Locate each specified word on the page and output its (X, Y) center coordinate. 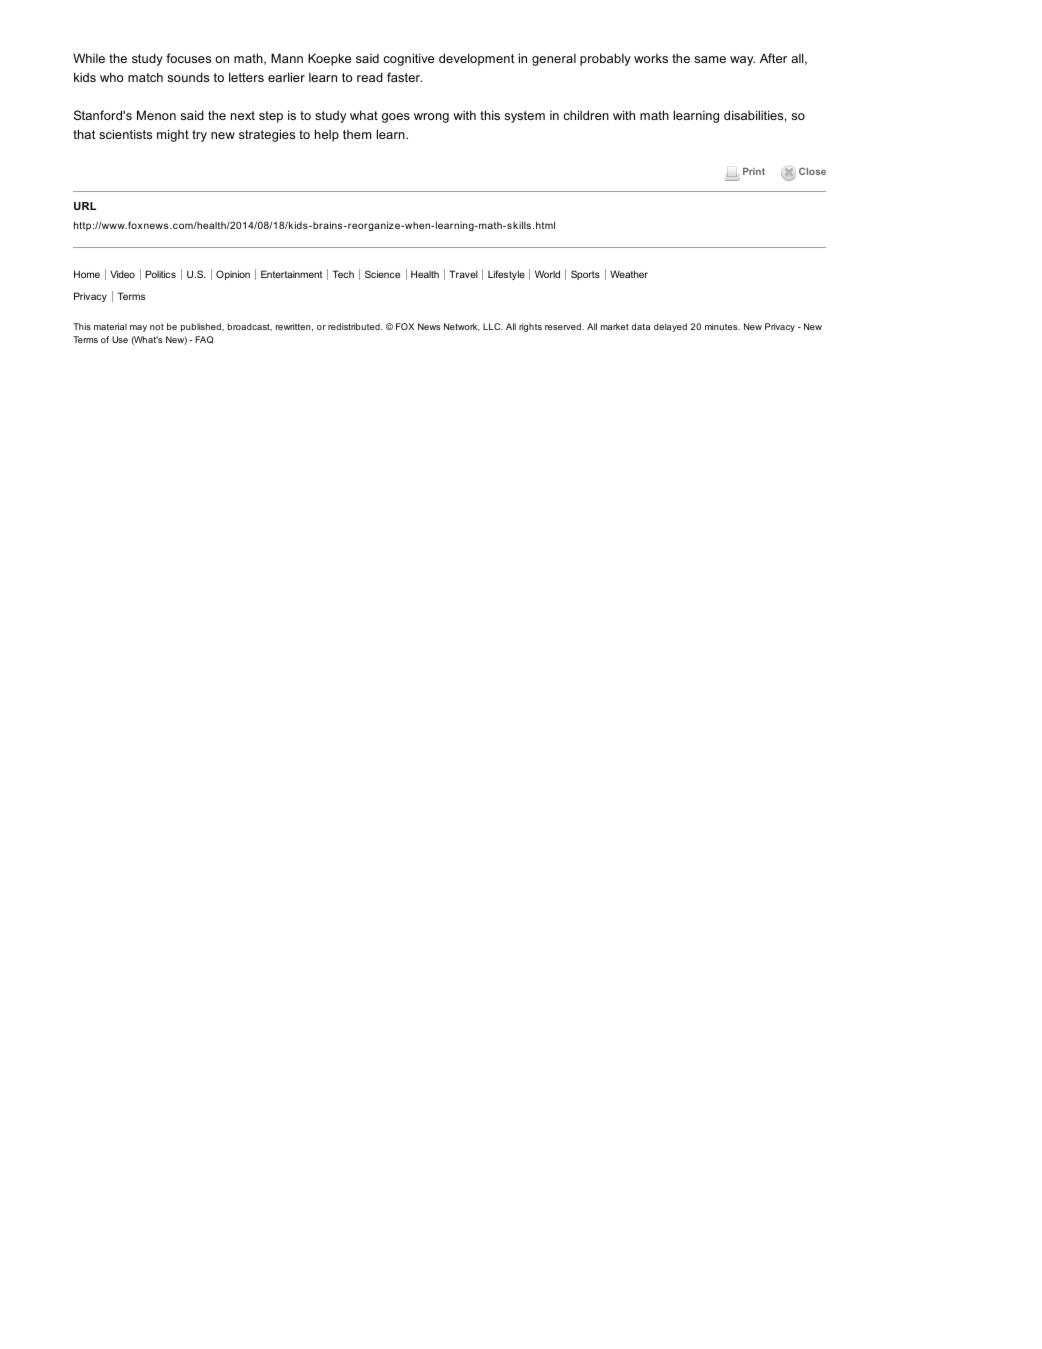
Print (754, 171)
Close (812, 171)
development (476, 59)
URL (85, 206)
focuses (188, 58)
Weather (629, 274)
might (173, 135)
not (157, 327)
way (742, 61)
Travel (463, 274)
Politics (160, 274)
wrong (431, 118)
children (586, 115)
